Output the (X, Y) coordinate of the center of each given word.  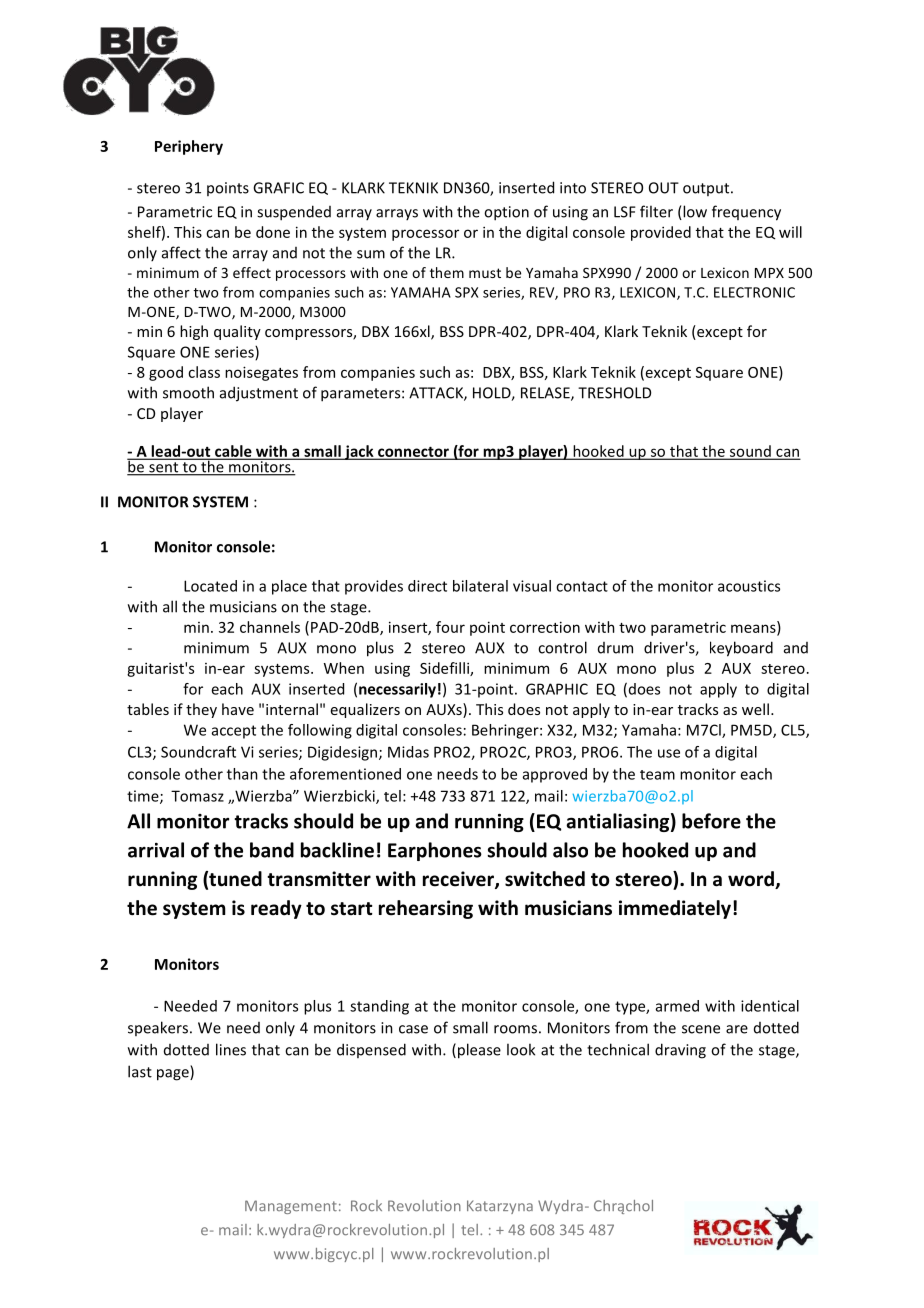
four (450, 627)
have (238, 709)
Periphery (189, 147)
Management (291, 1207)
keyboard (741, 649)
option (506, 213)
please (478, 1051)
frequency (746, 213)
